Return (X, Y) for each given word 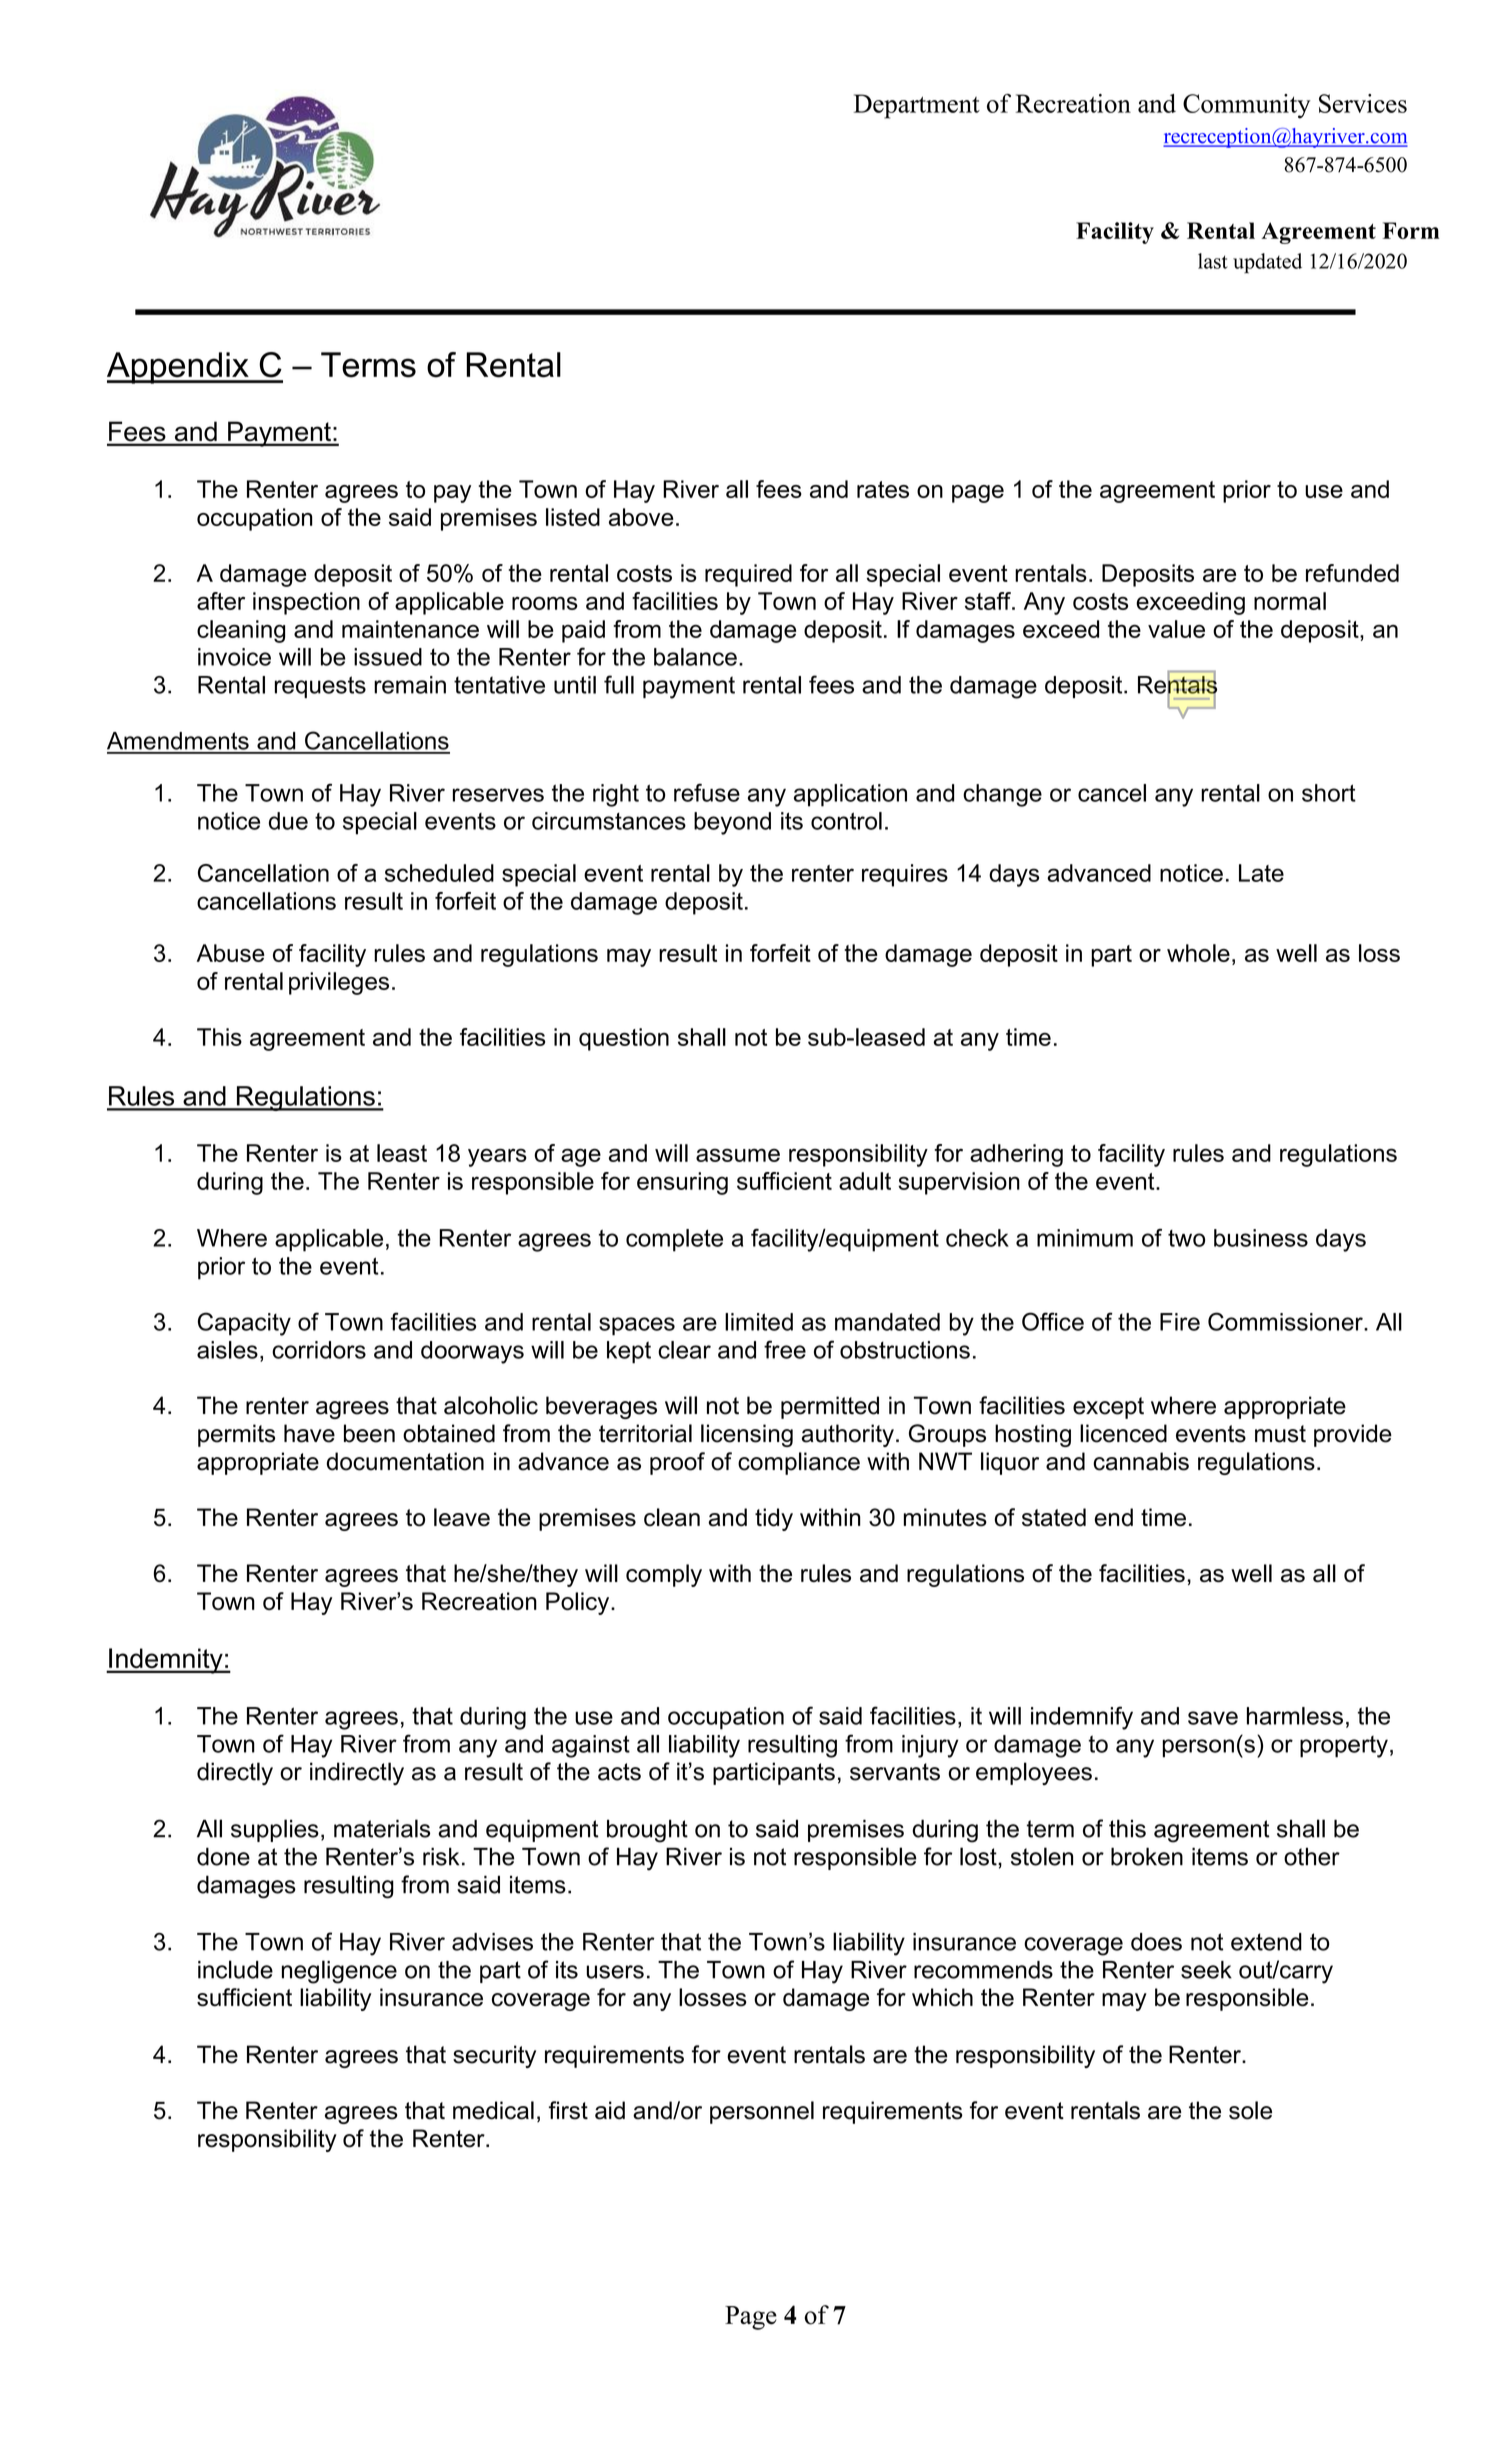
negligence (339, 1972)
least (402, 1153)
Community (1247, 106)
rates (883, 489)
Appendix (179, 368)
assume (738, 1155)
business (1261, 1238)
